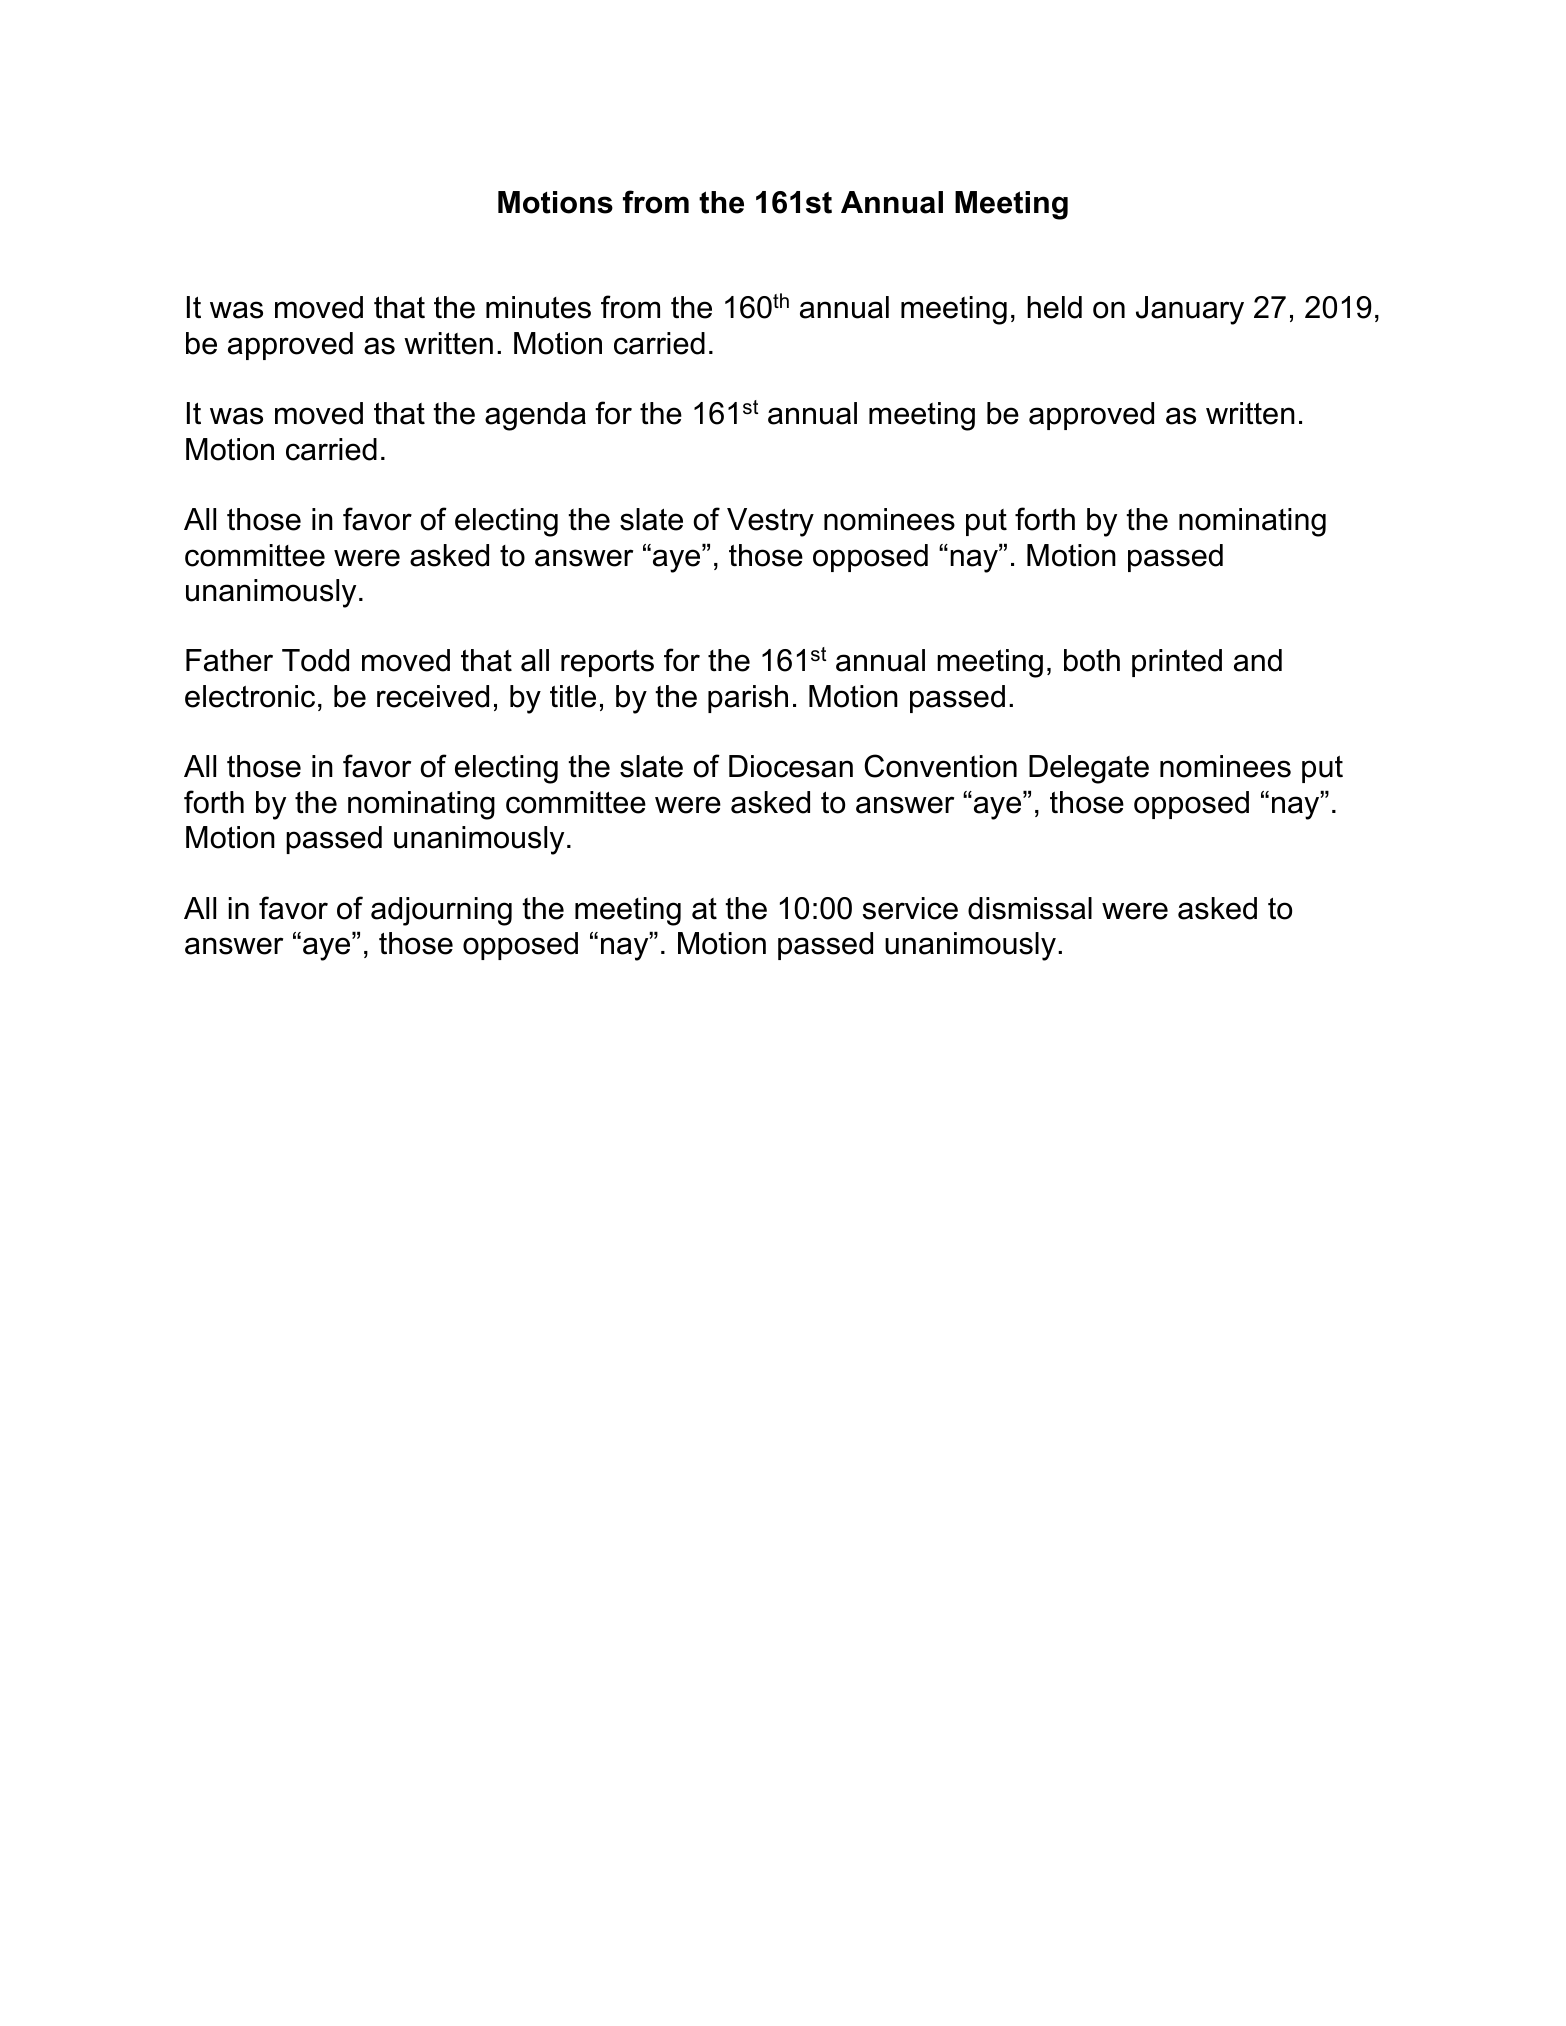 This image has height=2026, width=1566. Describe the element at coordinates (1092, 660) in the image. I see `both` at that location.
